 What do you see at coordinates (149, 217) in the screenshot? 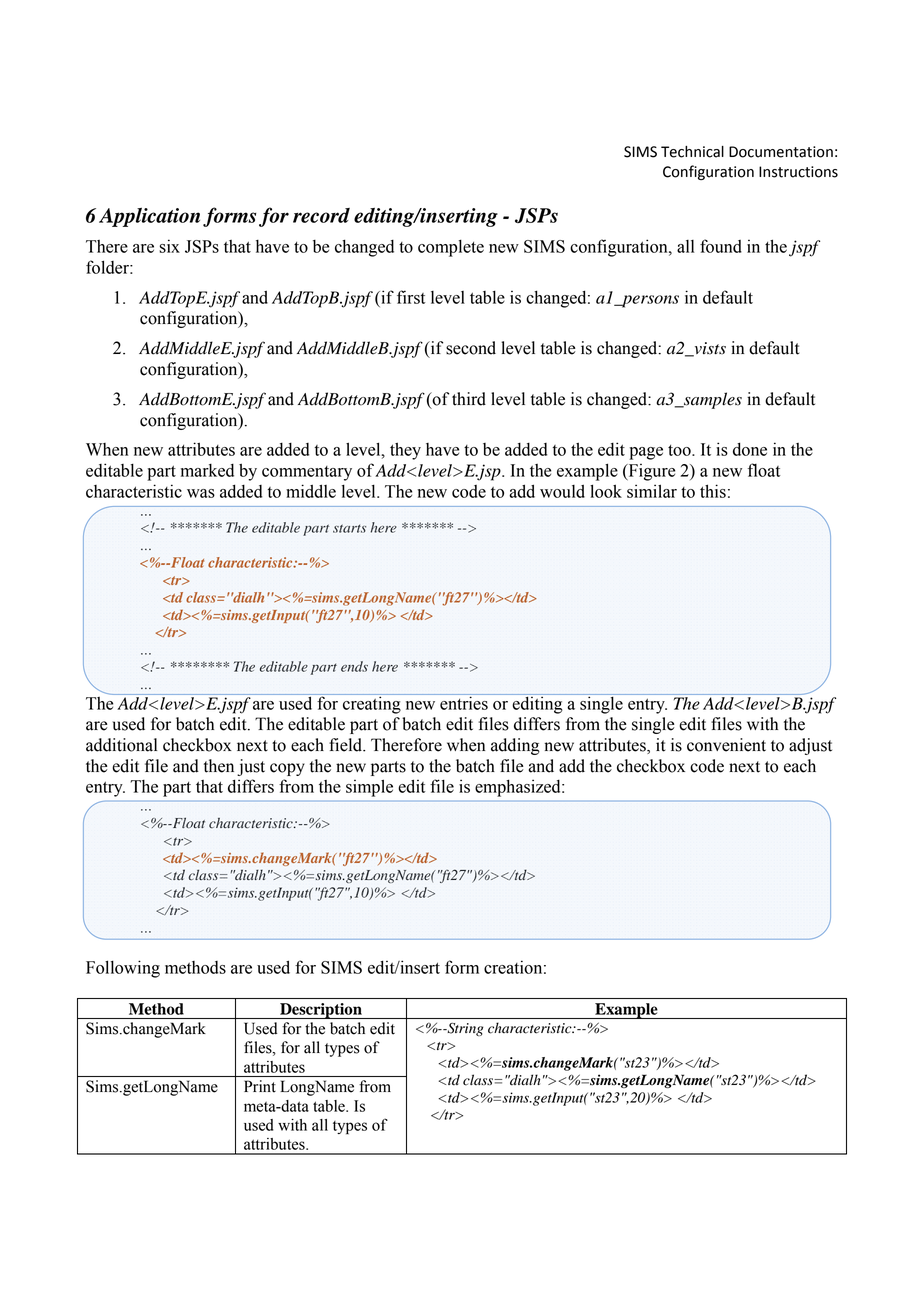
I see `Application` at bounding box center [149, 217].
